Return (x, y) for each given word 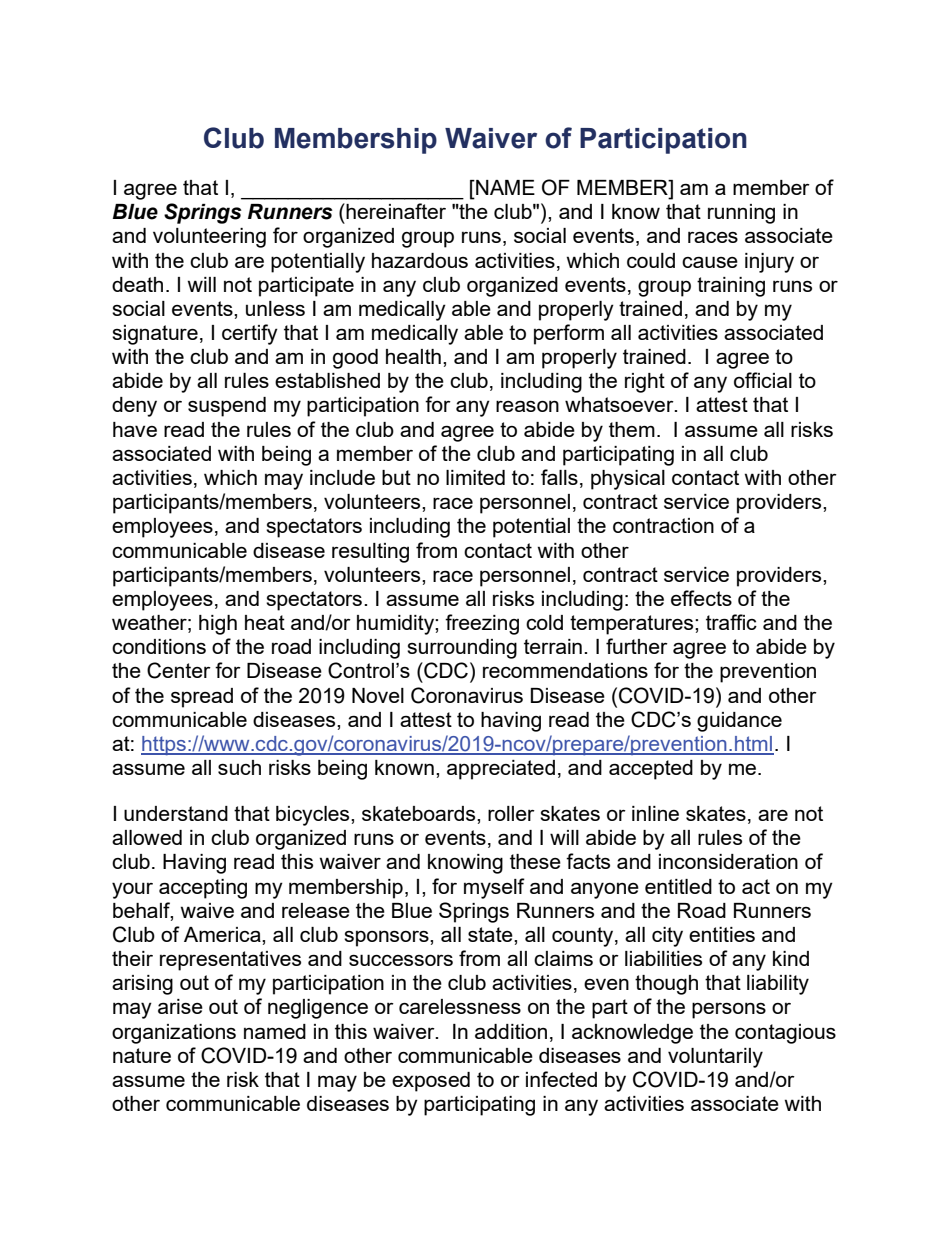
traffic (731, 622)
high (218, 625)
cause (710, 262)
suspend (227, 407)
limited (475, 477)
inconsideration (728, 861)
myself (494, 888)
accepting (203, 889)
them (632, 429)
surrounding (462, 649)
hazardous (420, 260)
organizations (174, 1034)
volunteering (209, 238)
